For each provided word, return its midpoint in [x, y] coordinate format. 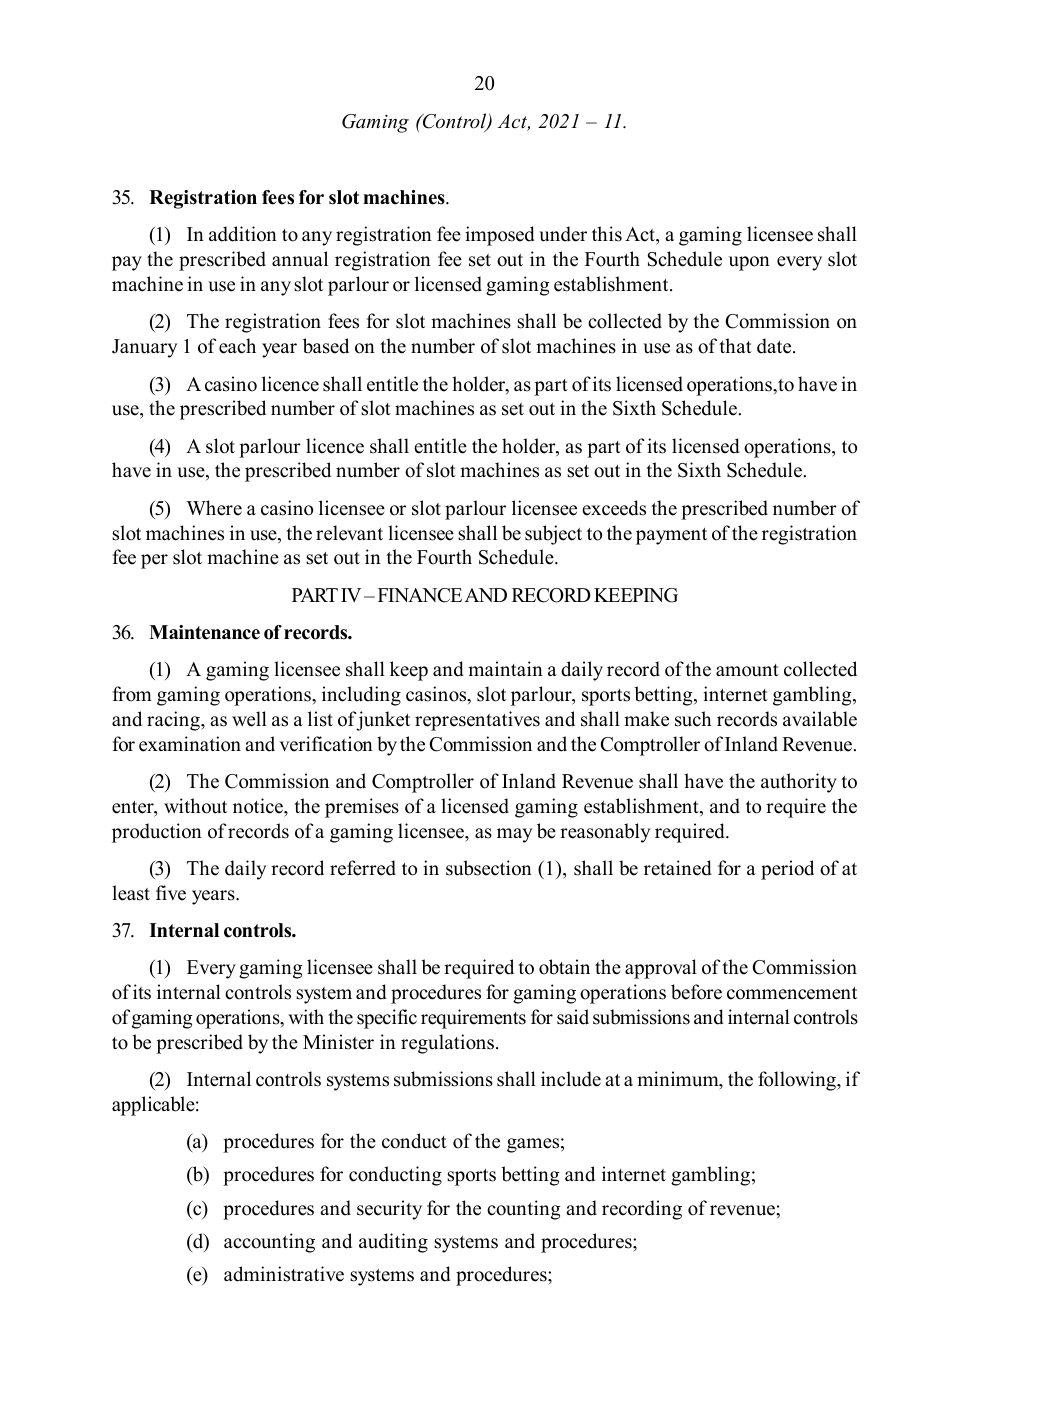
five [171, 893]
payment [671, 536]
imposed [500, 236]
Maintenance [204, 632]
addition [243, 234]
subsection [489, 868]
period [787, 870]
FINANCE [420, 595]
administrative [284, 1274]
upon [749, 263]
